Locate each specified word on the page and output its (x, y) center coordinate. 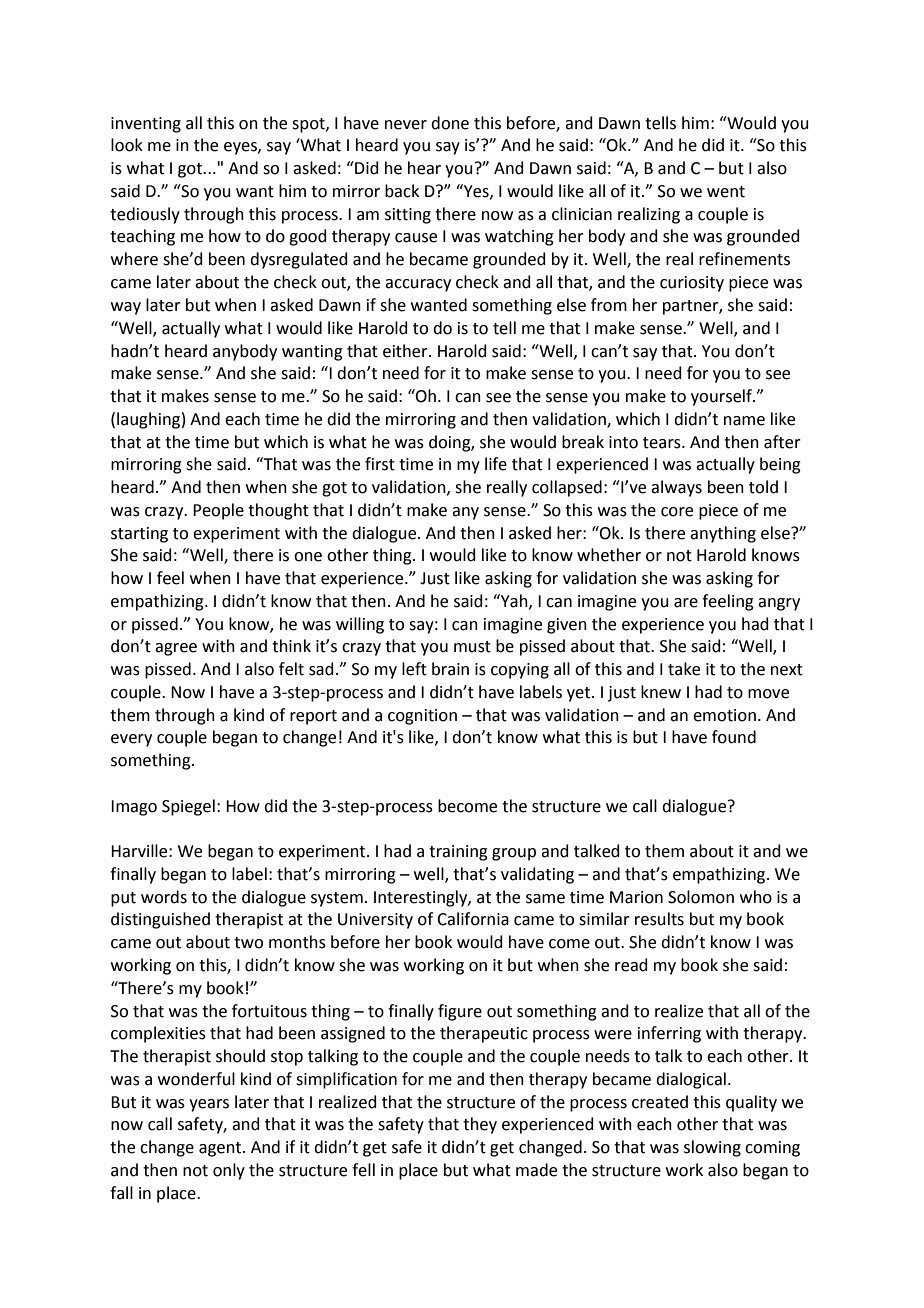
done (450, 123)
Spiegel (188, 807)
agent (221, 1149)
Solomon (701, 897)
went (726, 192)
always (676, 488)
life (496, 464)
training (458, 853)
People (218, 511)
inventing (146, 125)
